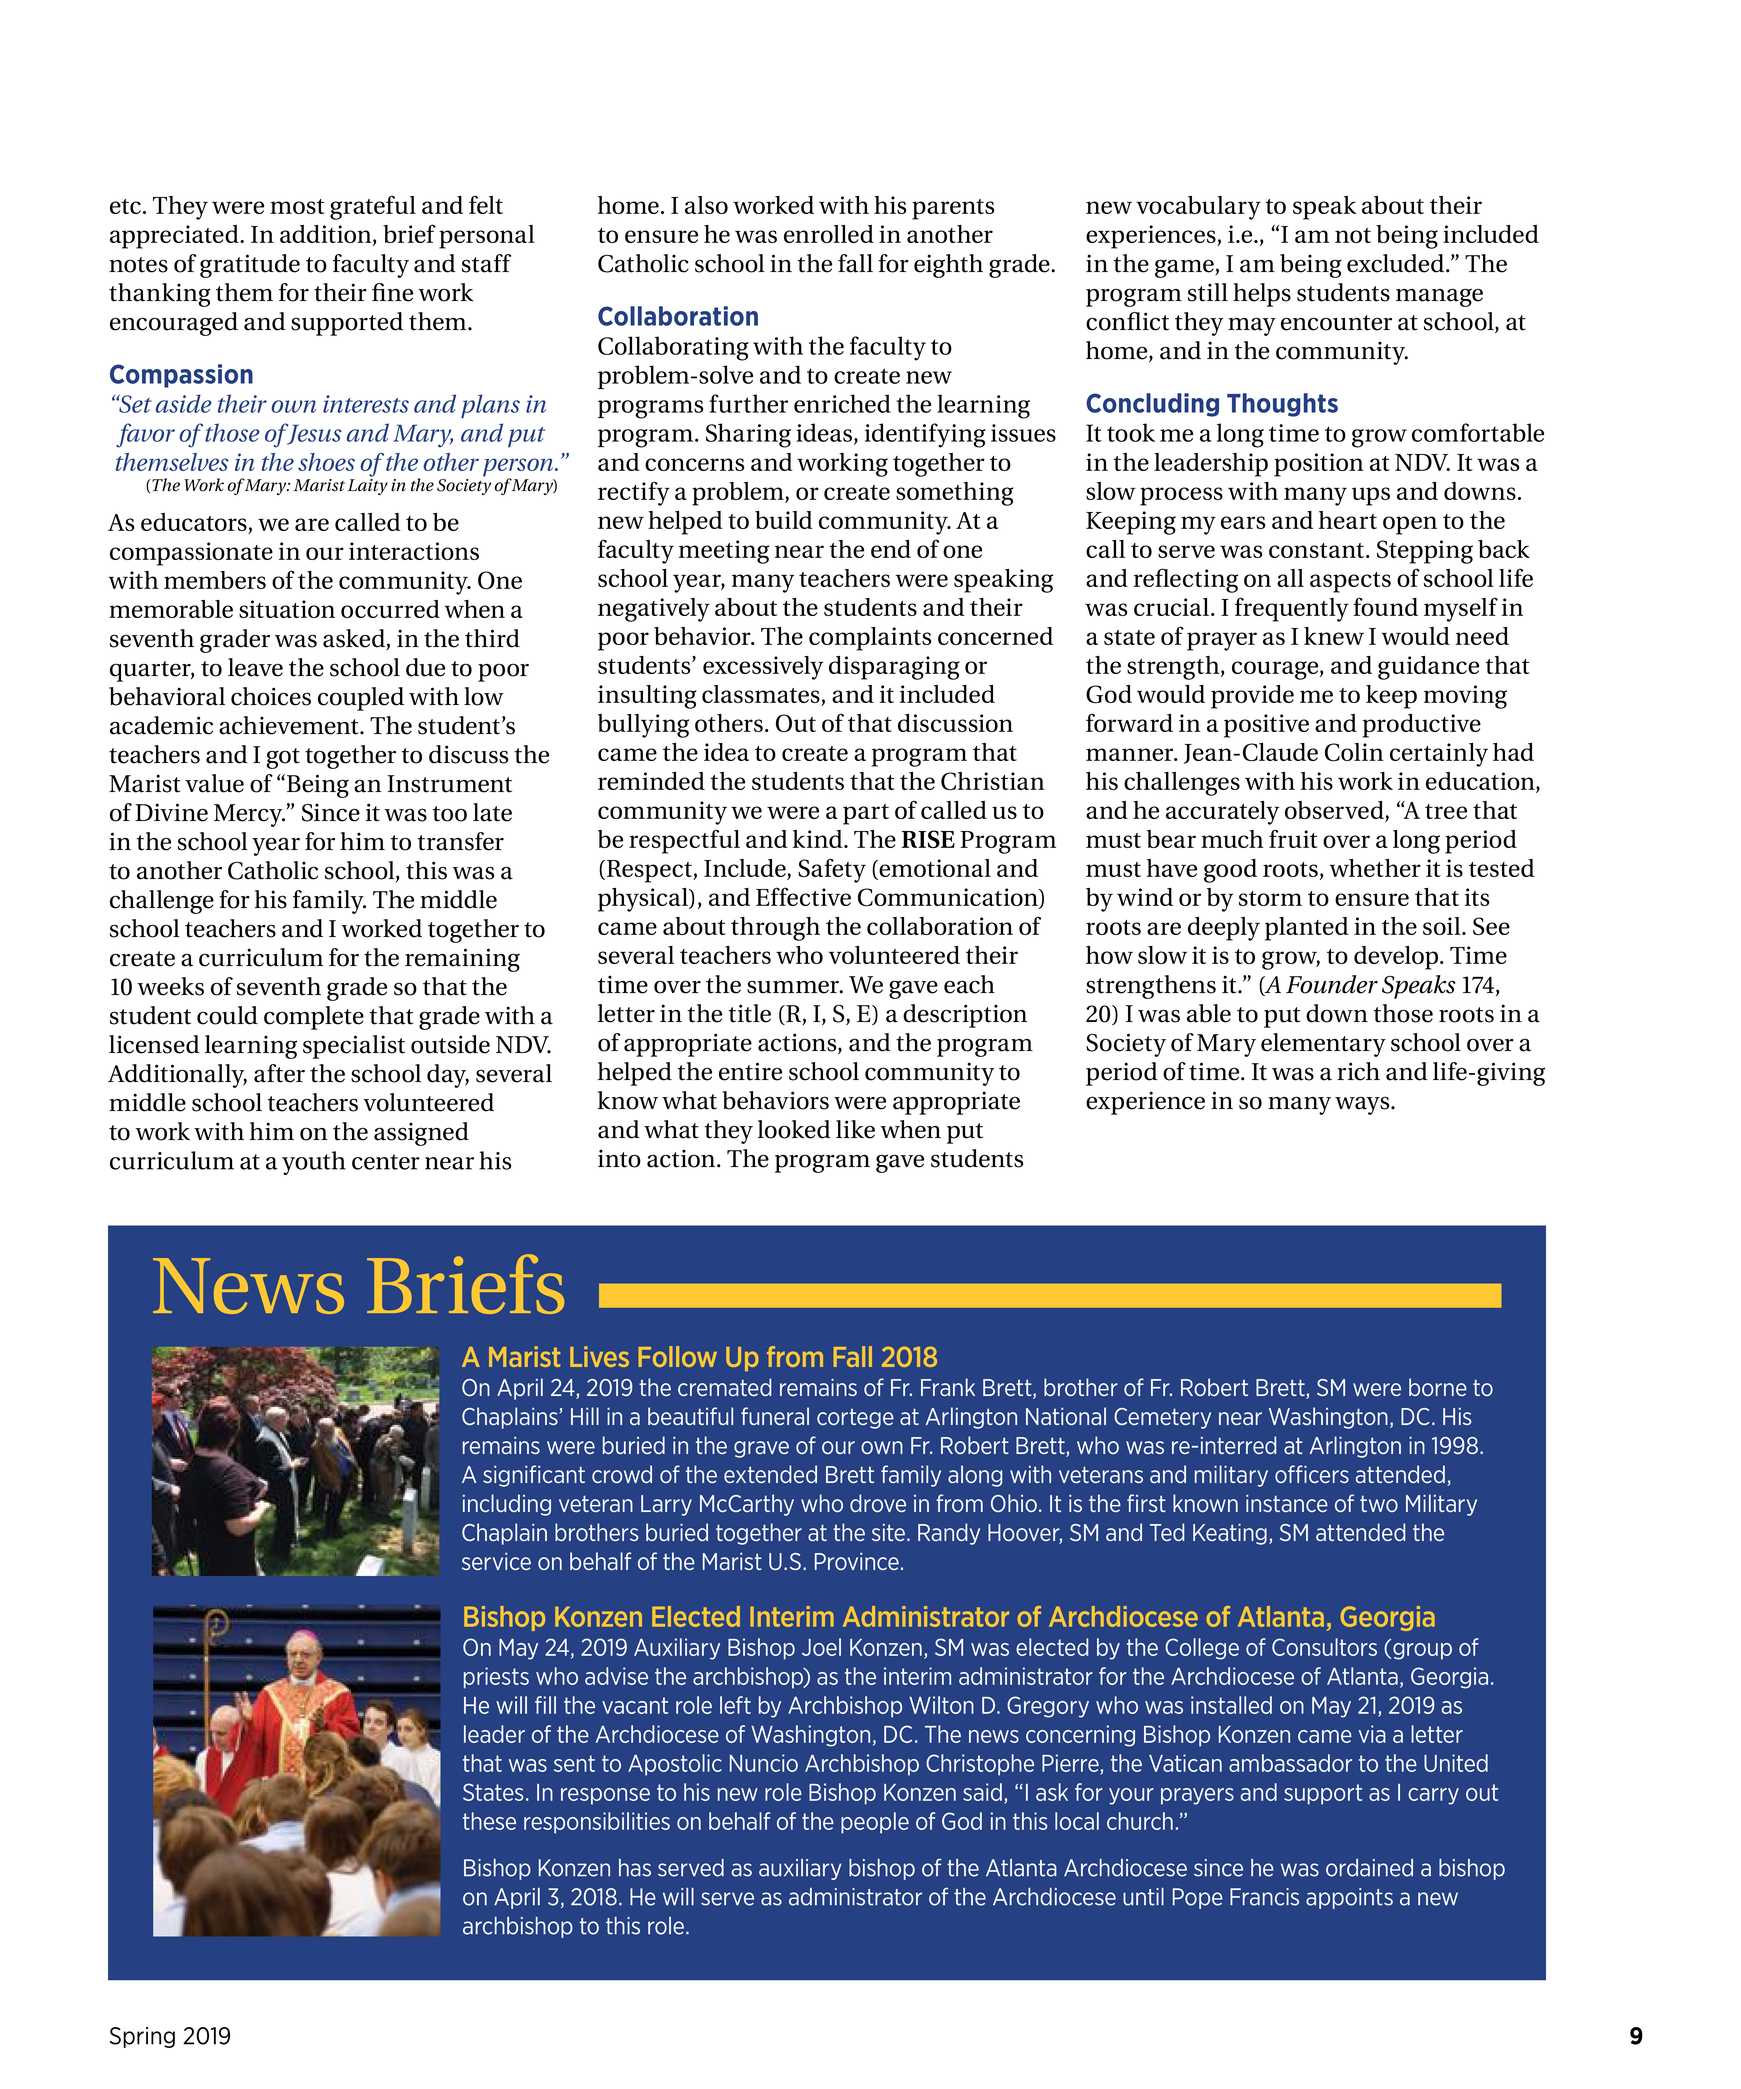 This screenshot has width=1741, height=2089. Describe the element at coordinates (142, 2037) in the screenshot. I see `Spring` at that location.
